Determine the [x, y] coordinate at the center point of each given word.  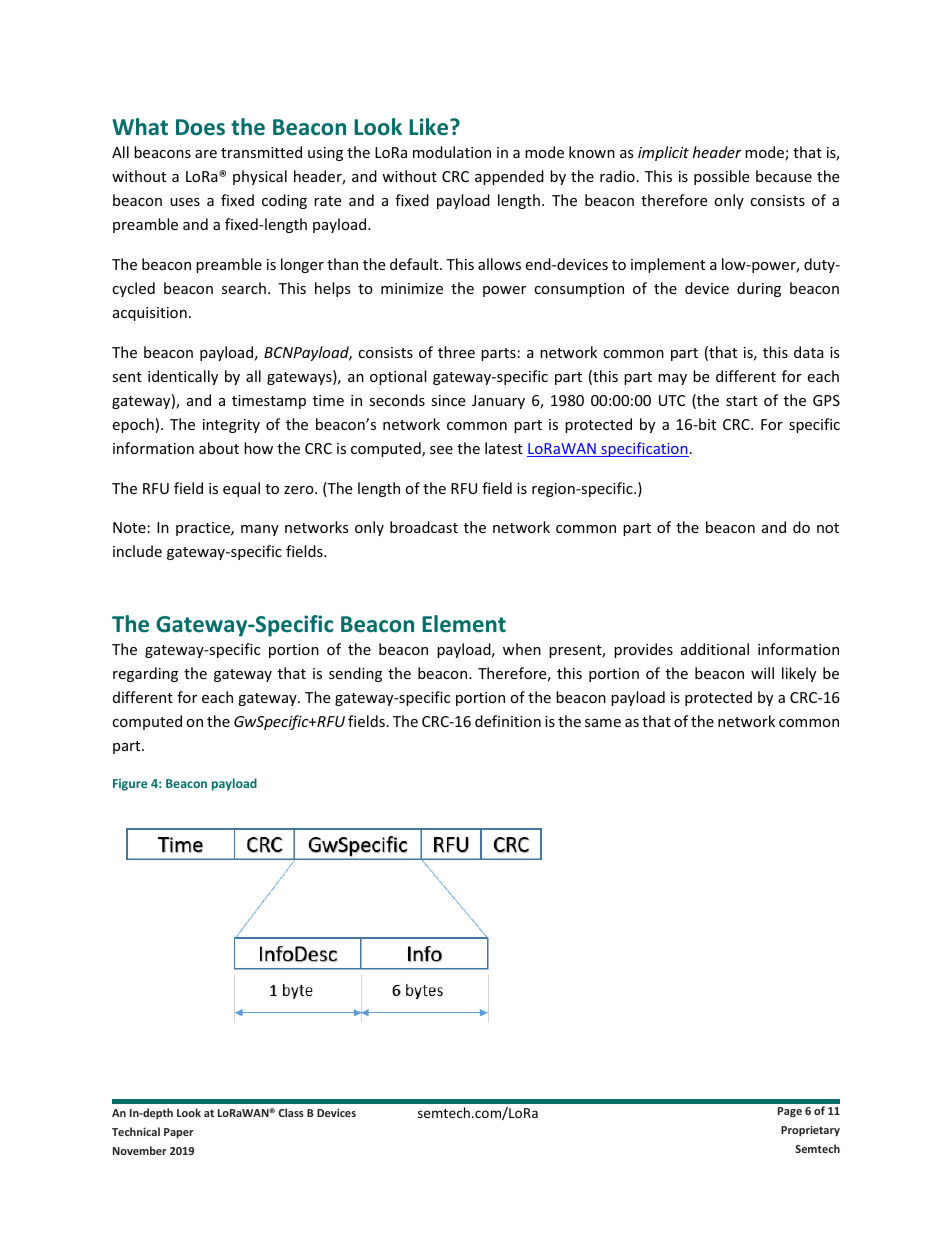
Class [291, 1112]
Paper [178, 1133]
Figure [130, 785]
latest [504, 448]
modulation [452, 152]
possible [721, 177]
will [762, 673]
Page [790, 1112]
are [206, 154]
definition [508, 721]
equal [241, 489]
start [742, 401]
